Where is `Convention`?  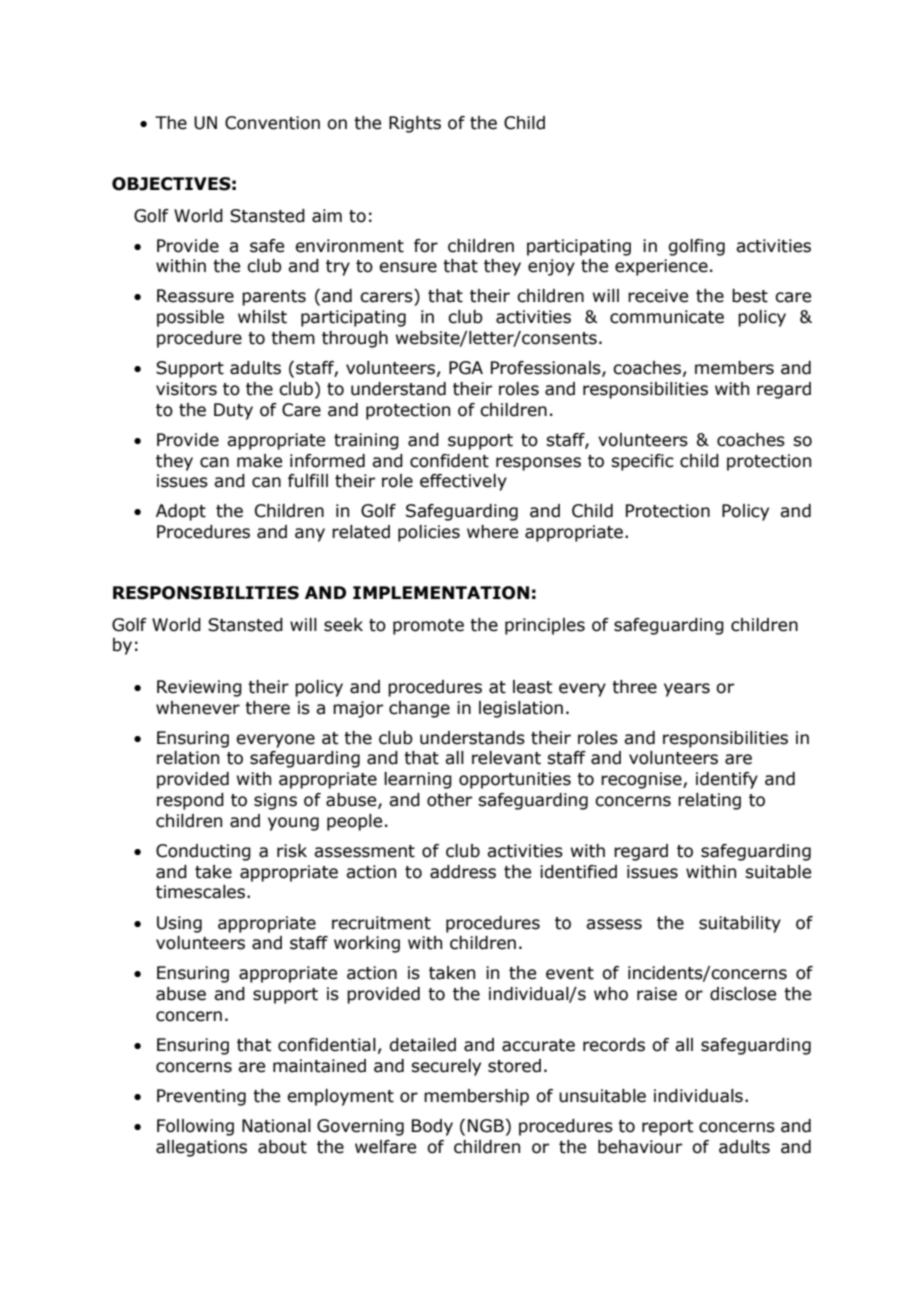
Convention is located at coordinates (272, 123).
